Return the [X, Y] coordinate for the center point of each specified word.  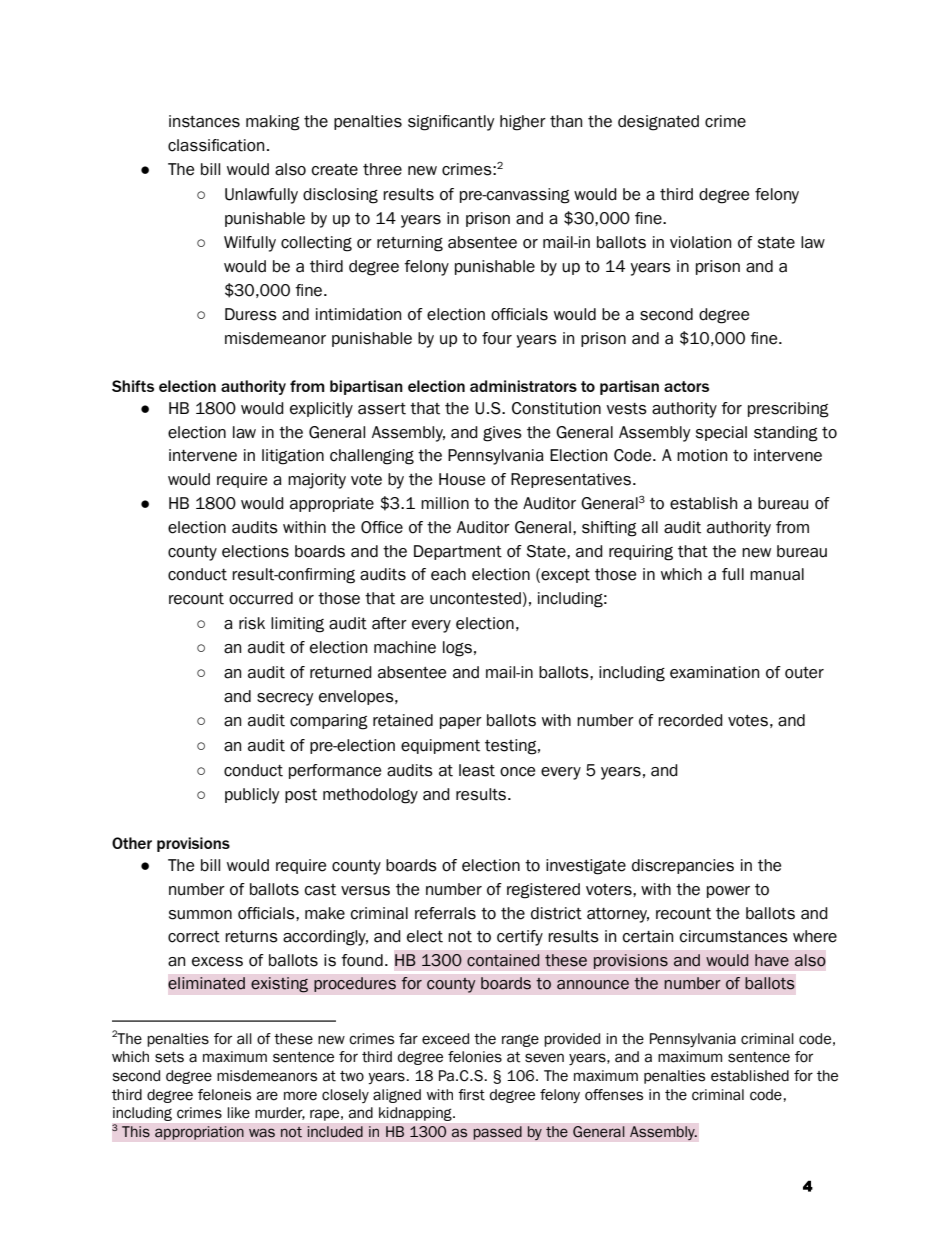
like [238, 1113]
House [462, 479]
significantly [451, 123]
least [477, 770]
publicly [252, 796]
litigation [293, 457]
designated [658, 123]
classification [216, 145]
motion [702, 455]
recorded [690, 720]
